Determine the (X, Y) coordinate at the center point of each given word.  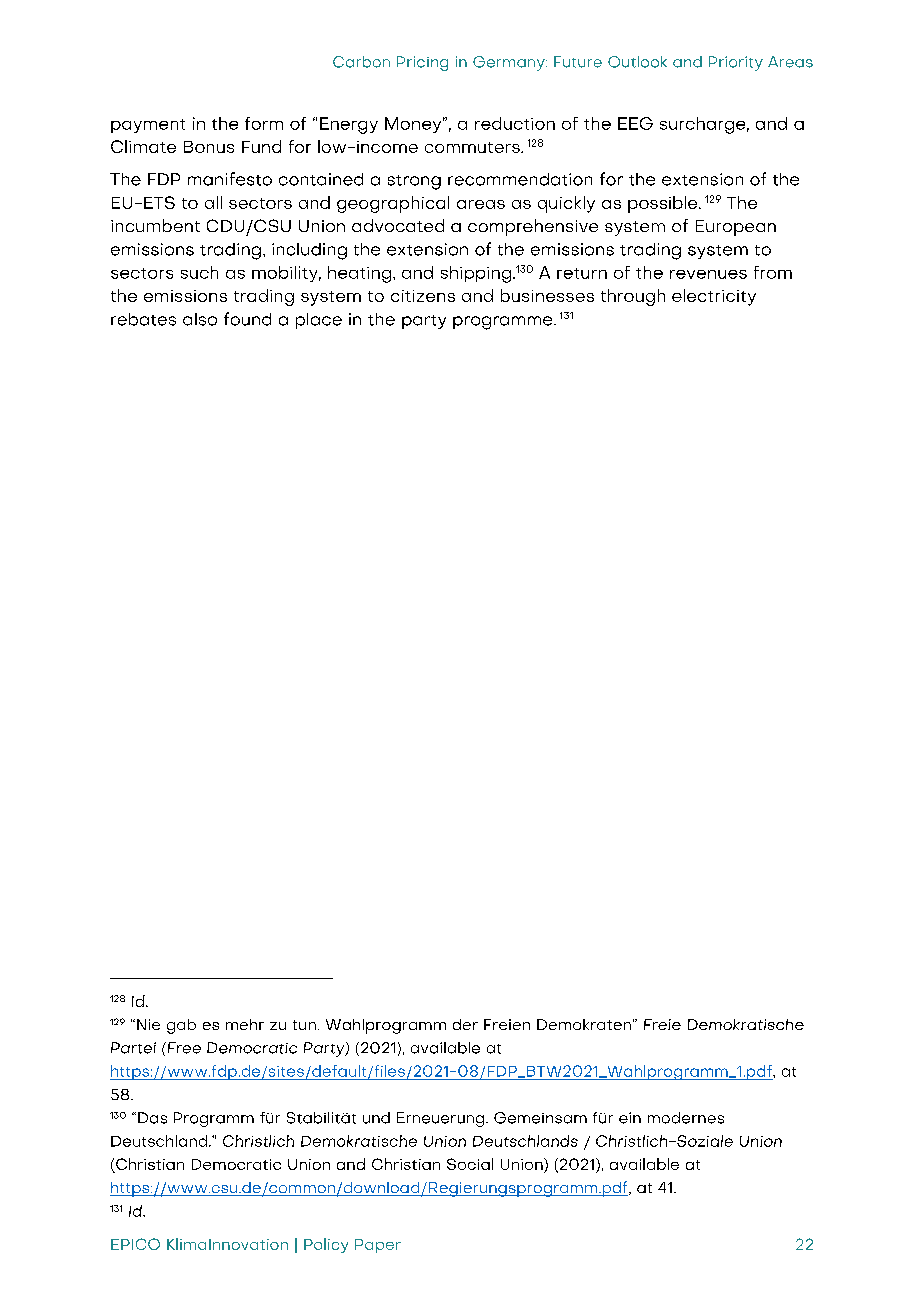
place (319, 321)
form (264, 123)
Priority (736, 63)
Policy (326, 1245)
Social (470, 1164)
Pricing (422, 63)
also (200, 319)
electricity (714, 297)
